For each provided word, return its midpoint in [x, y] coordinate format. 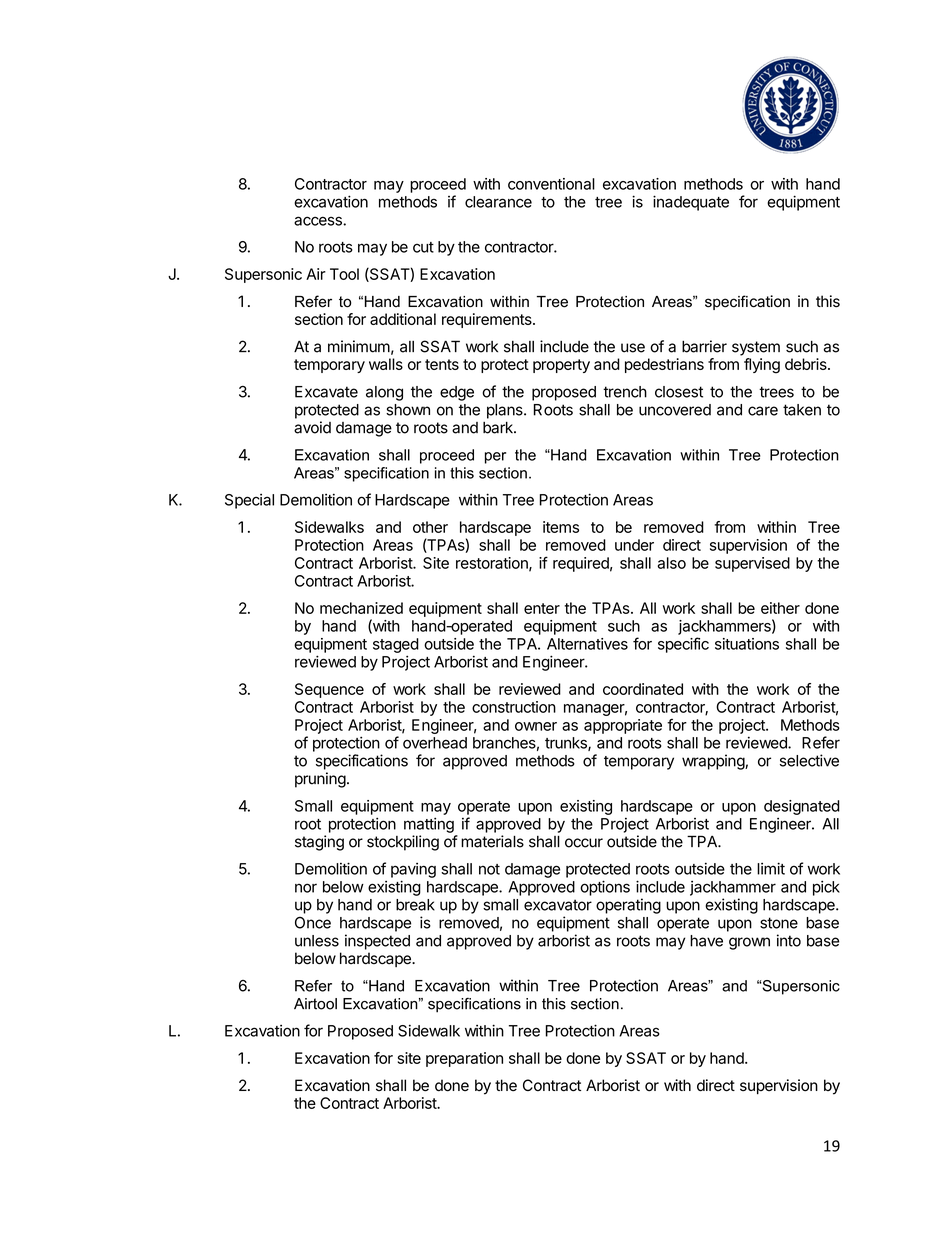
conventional [551, 184]
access [319, 221]
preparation [464, 1059]
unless [317, 941]
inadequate [691, 203]
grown [749, 943]
